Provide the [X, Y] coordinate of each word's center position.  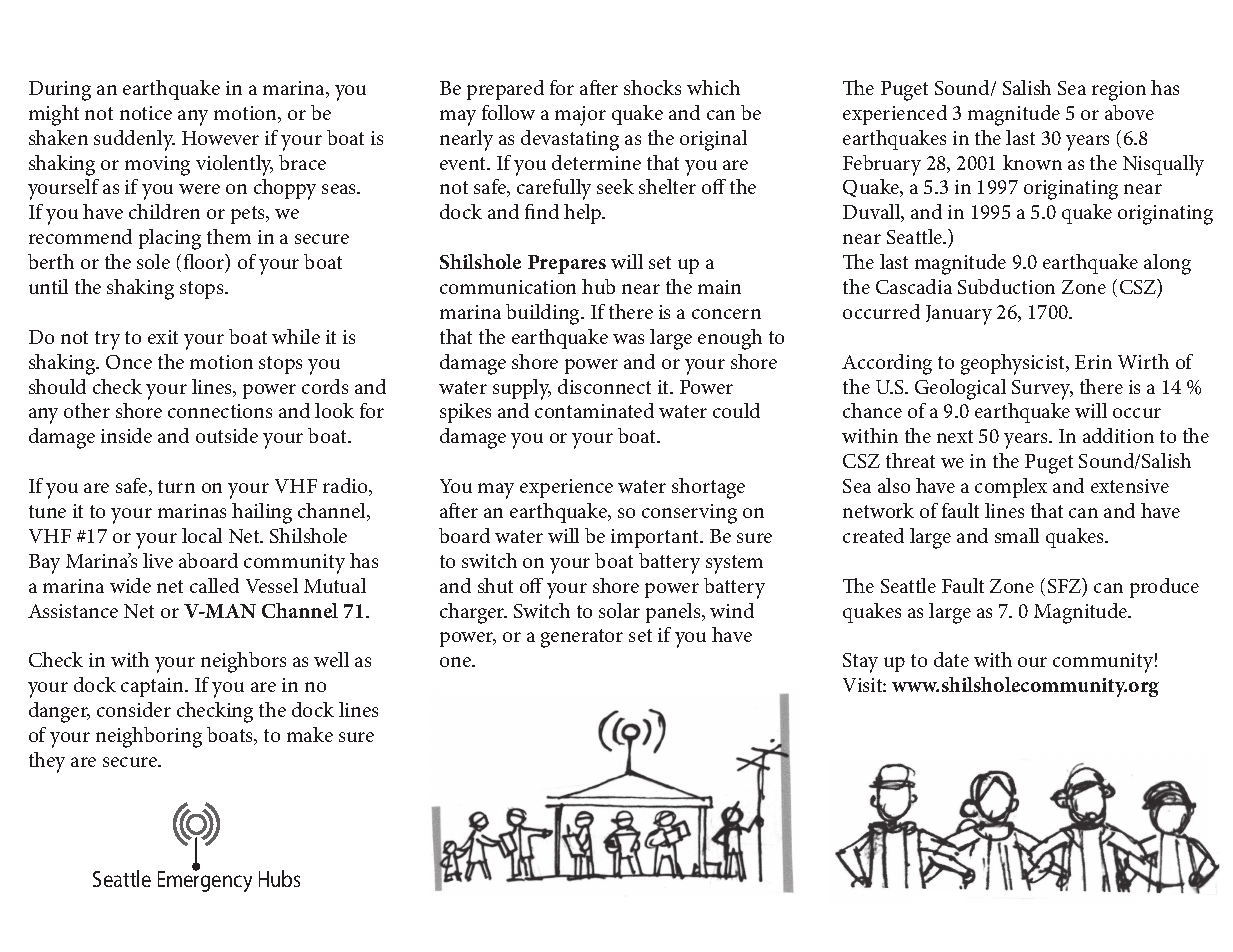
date [951, 659]
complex [1011, 488]
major [580, 116]
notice [146, 113]
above [1129, 112]
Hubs [279, 878]
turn [176, 486]
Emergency [205, 881]
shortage [708, 488]
